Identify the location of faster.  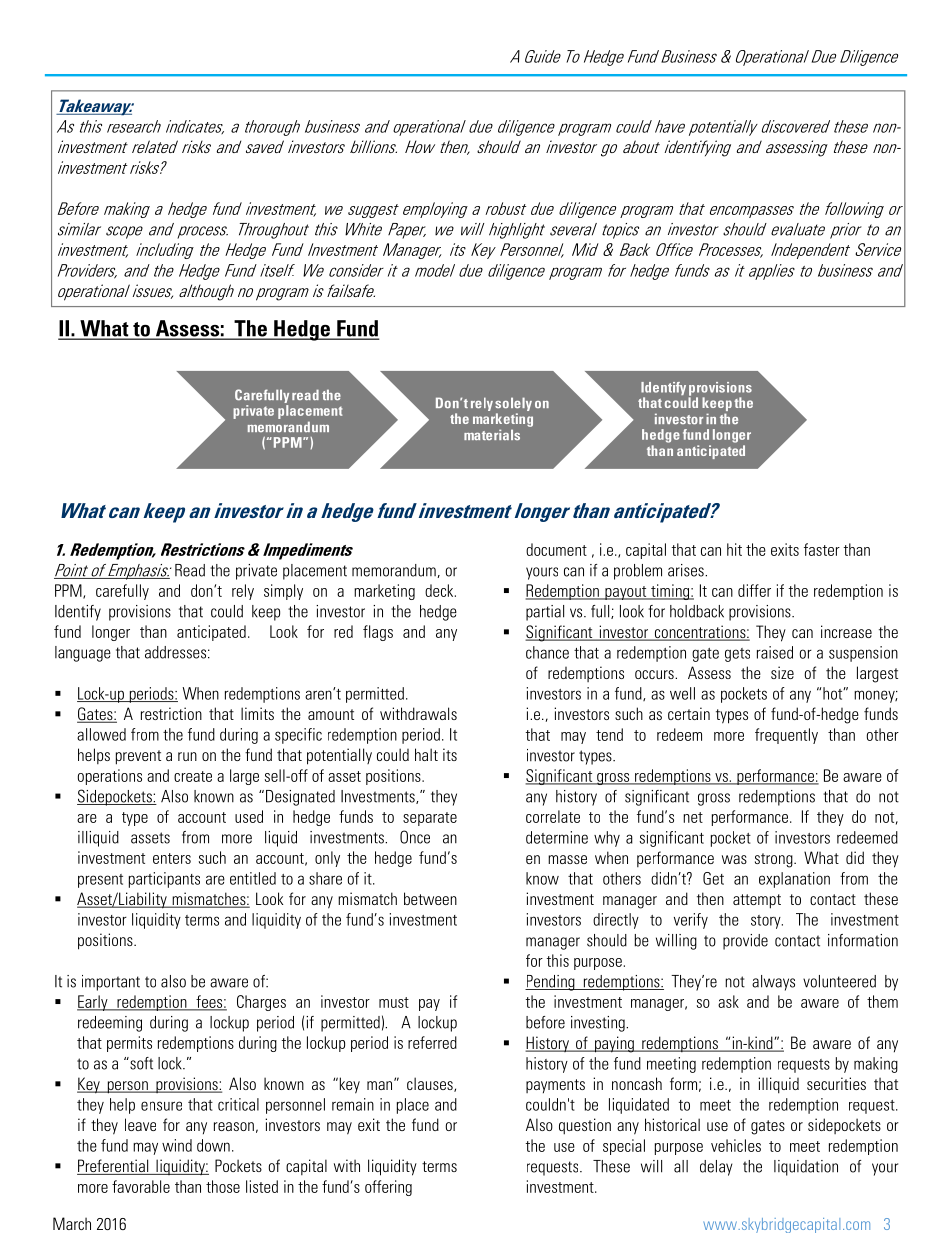
(822, 549).
